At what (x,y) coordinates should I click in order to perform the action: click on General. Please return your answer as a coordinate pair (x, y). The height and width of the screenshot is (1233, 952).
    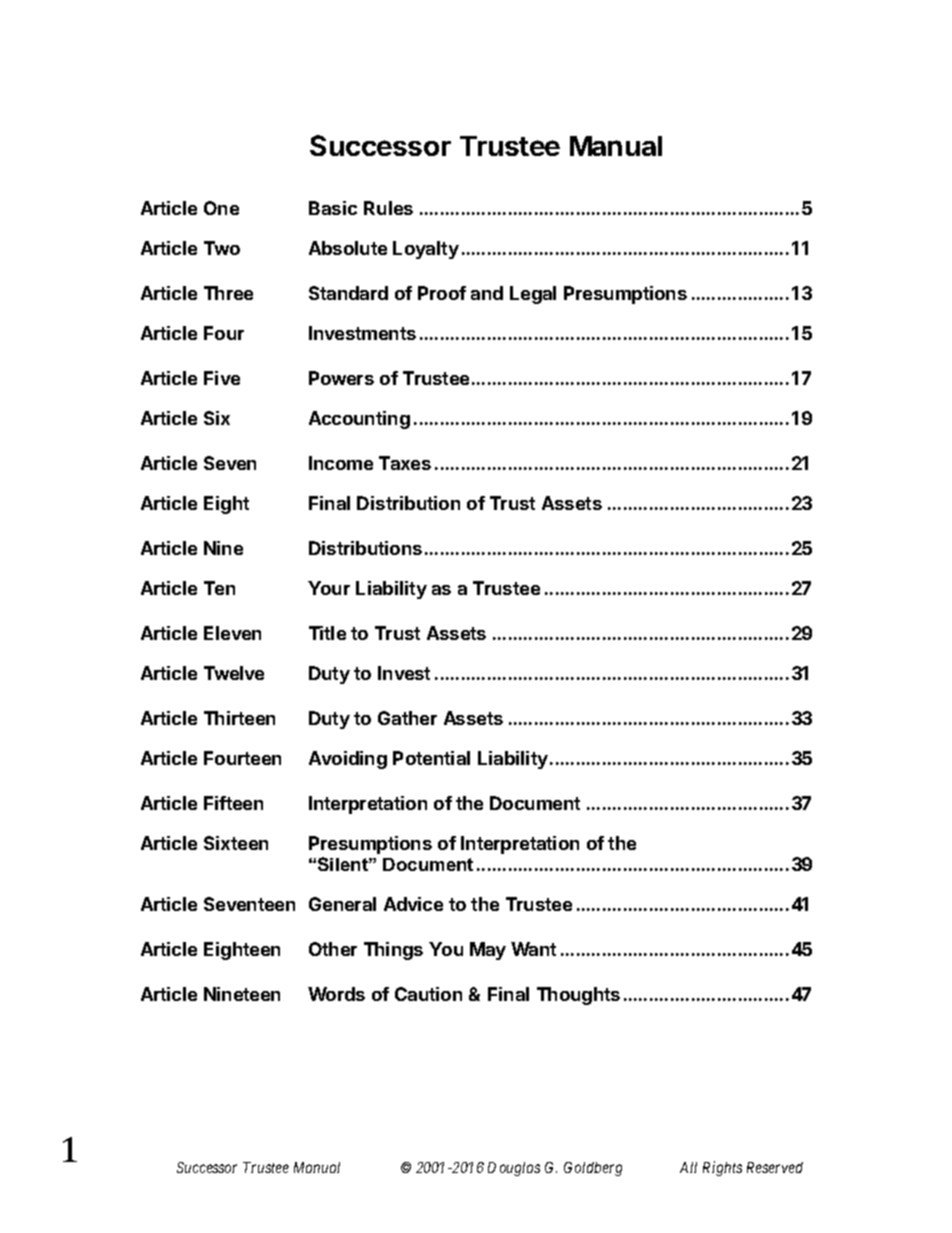
    Looking at the image, I should click on (342, 904).
